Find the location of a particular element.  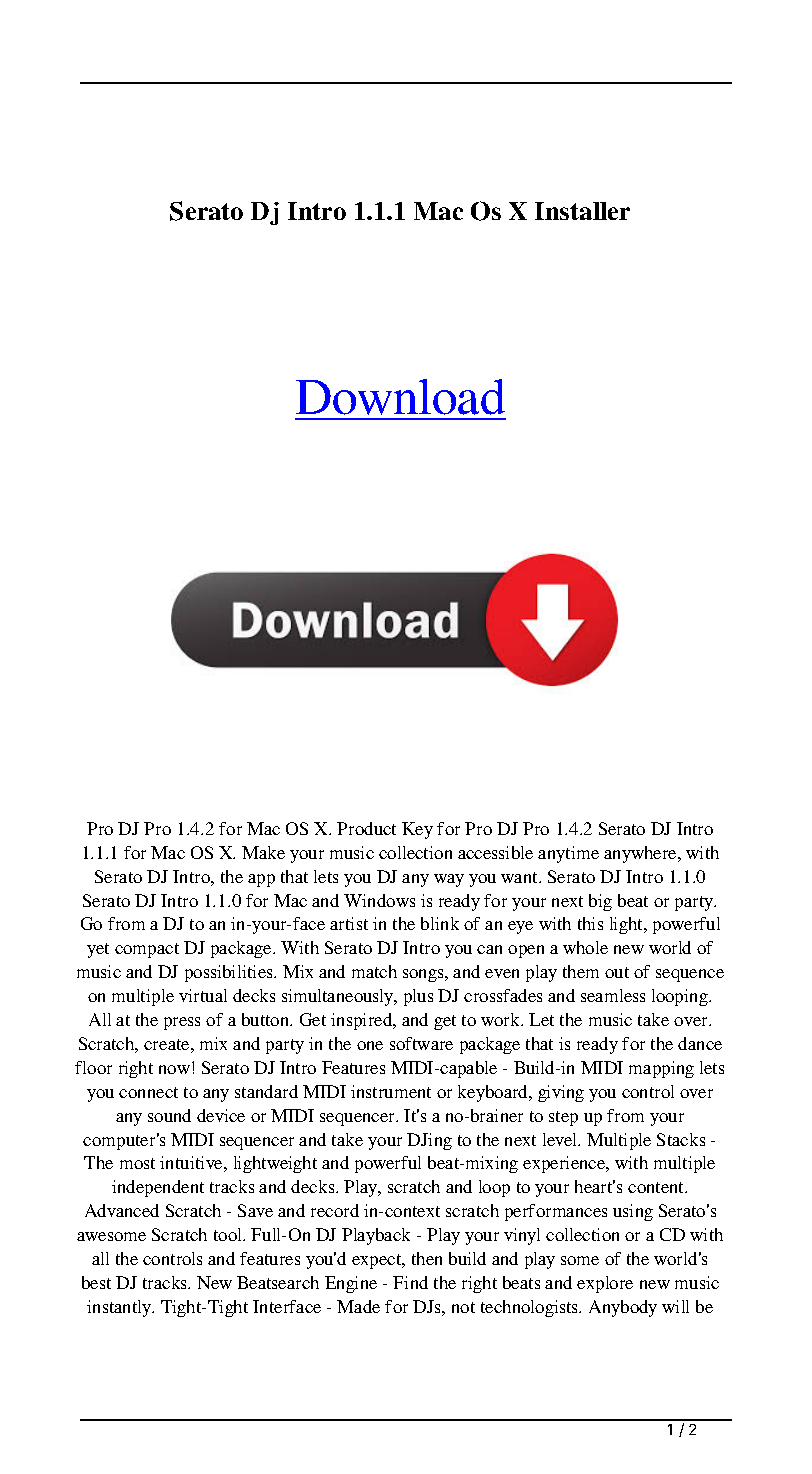

now is located at coordinates (174, 1069).
